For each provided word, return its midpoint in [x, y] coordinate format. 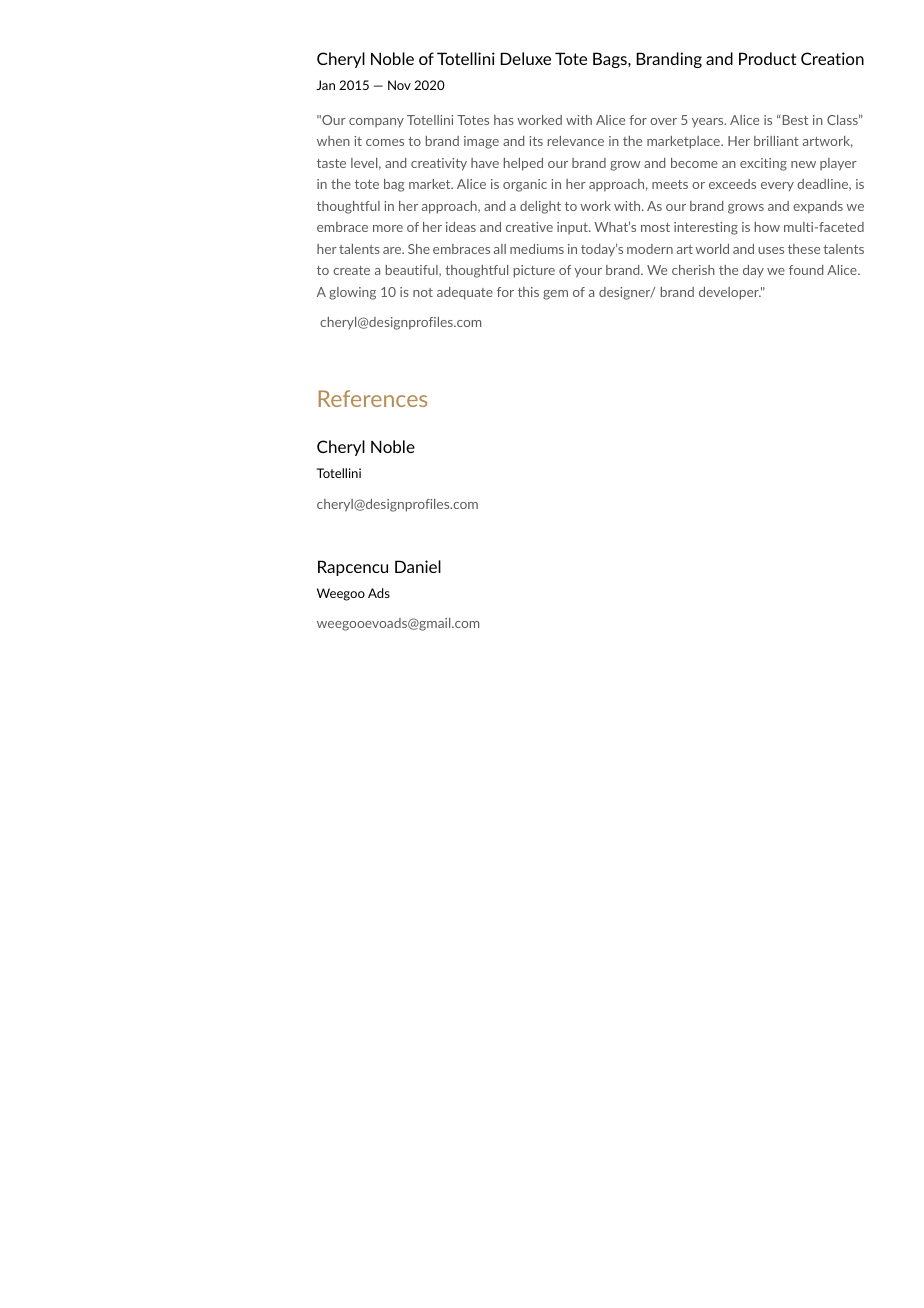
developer [730, 293]
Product [767, 58]
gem [555, 295]
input [573, 228]
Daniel [418, 566]
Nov [399, 85]
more [388, 228]
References [373, 398]
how [767, 227]
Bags [611, 60]
